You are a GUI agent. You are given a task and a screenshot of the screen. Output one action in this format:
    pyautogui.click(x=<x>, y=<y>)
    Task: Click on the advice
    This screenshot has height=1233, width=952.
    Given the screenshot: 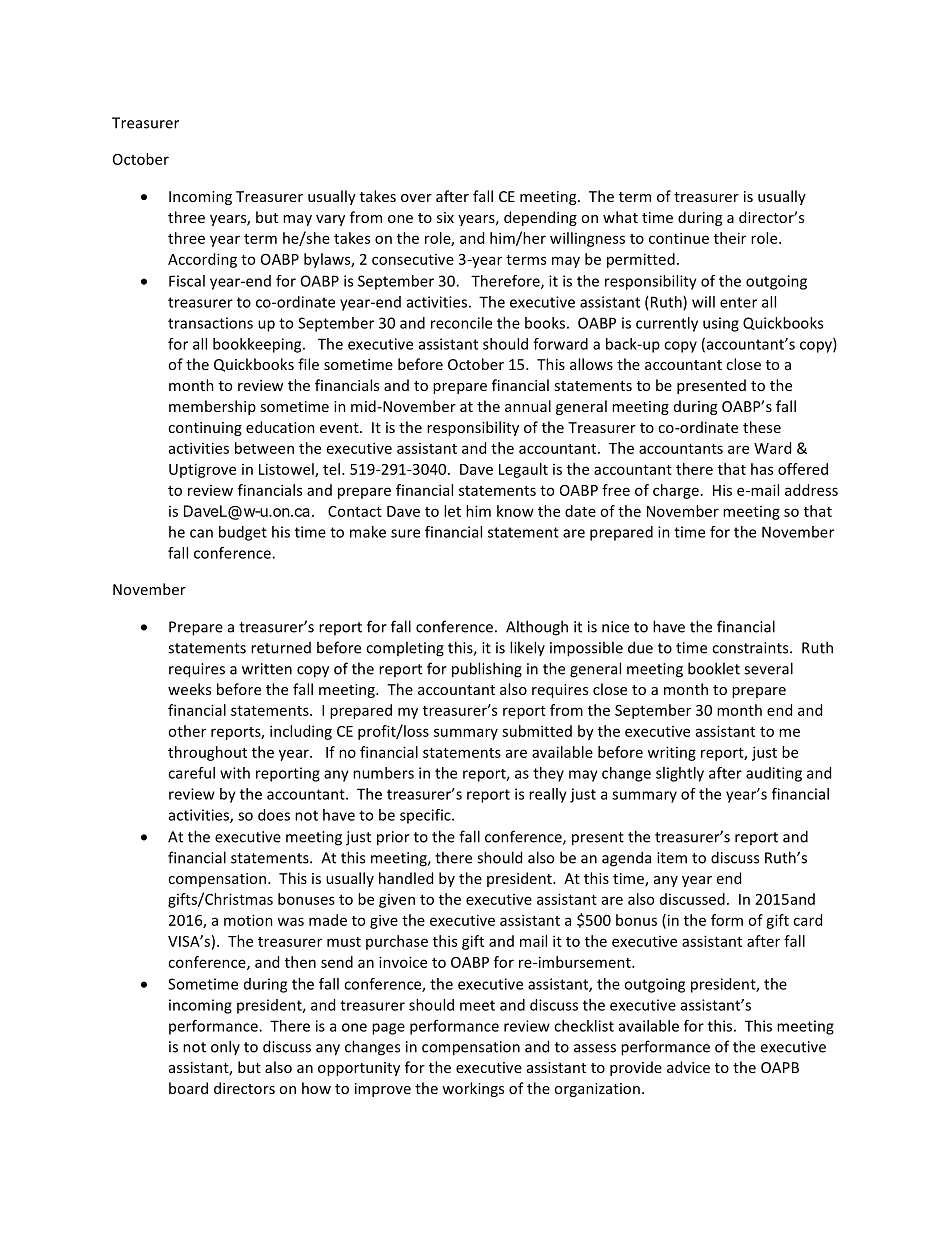 What is the action you would take?
    pyautogui.click(x=688, y=1067)
